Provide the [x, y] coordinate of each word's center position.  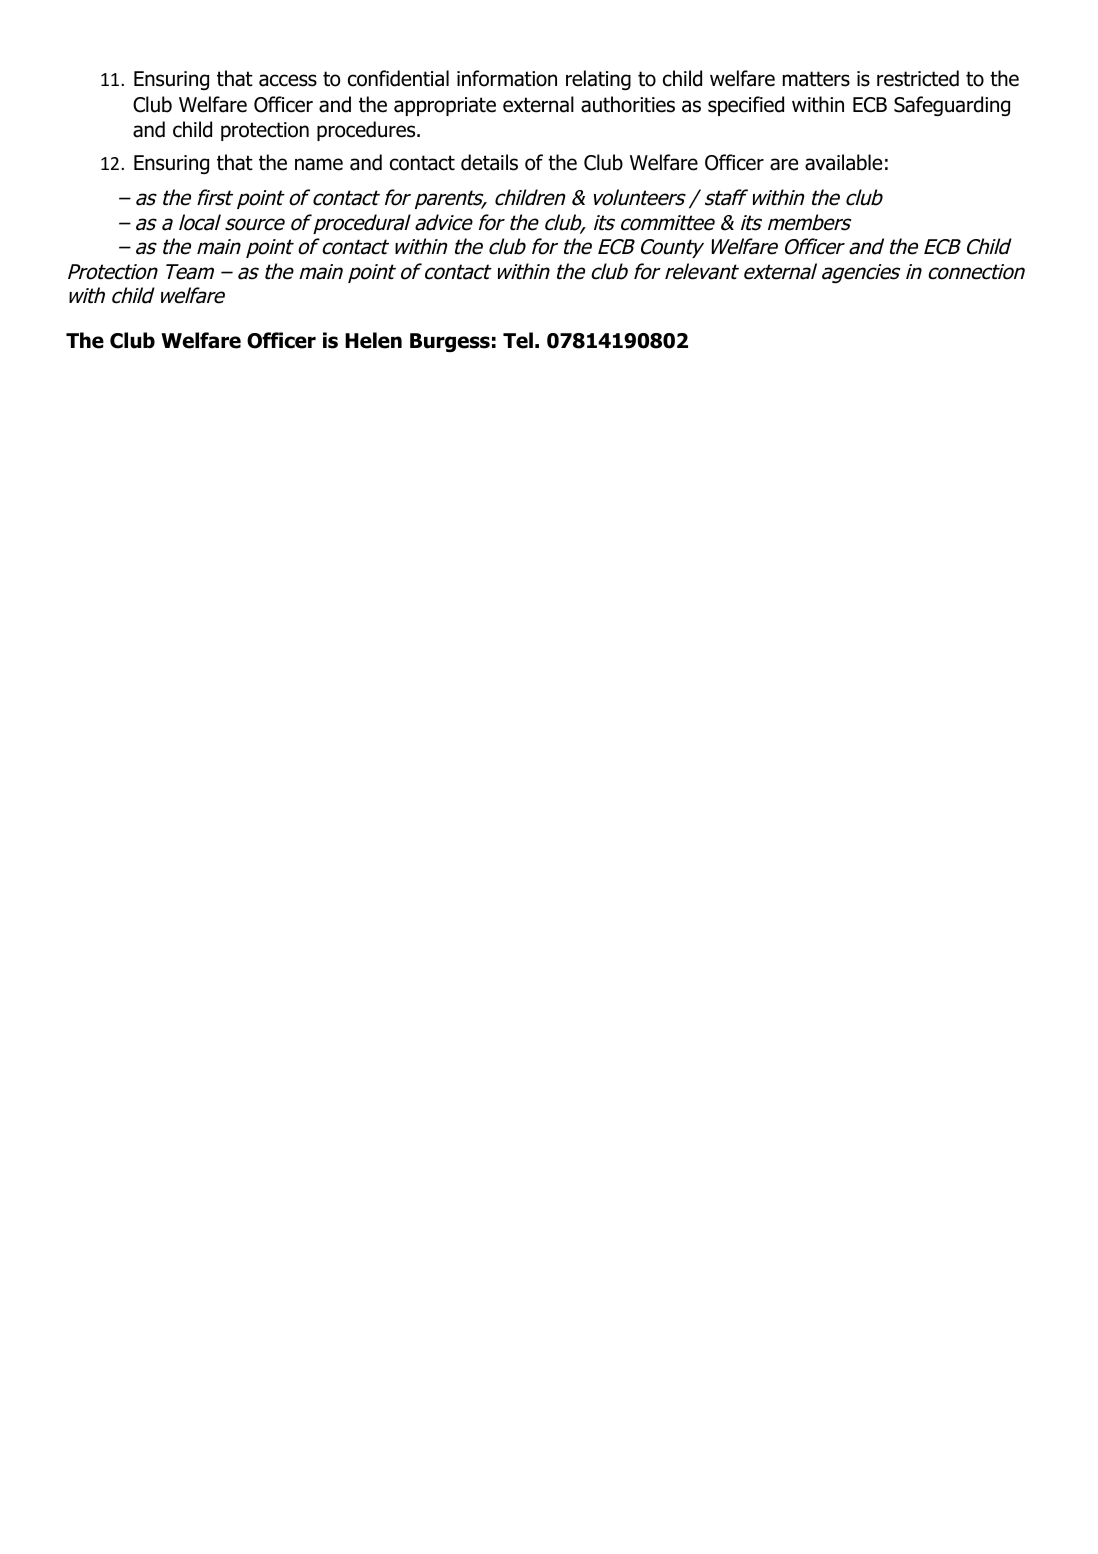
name [319, 164]
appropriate [445, 106]
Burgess [450, 342]
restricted [918, 78]
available [843, 162]
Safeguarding [952, 106]
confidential [398, 78]
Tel [518, 340]
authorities [628, 104]
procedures [367, 131]
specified [746, 106]
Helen [373, 340]
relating [598, 80]
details [489, 162]
